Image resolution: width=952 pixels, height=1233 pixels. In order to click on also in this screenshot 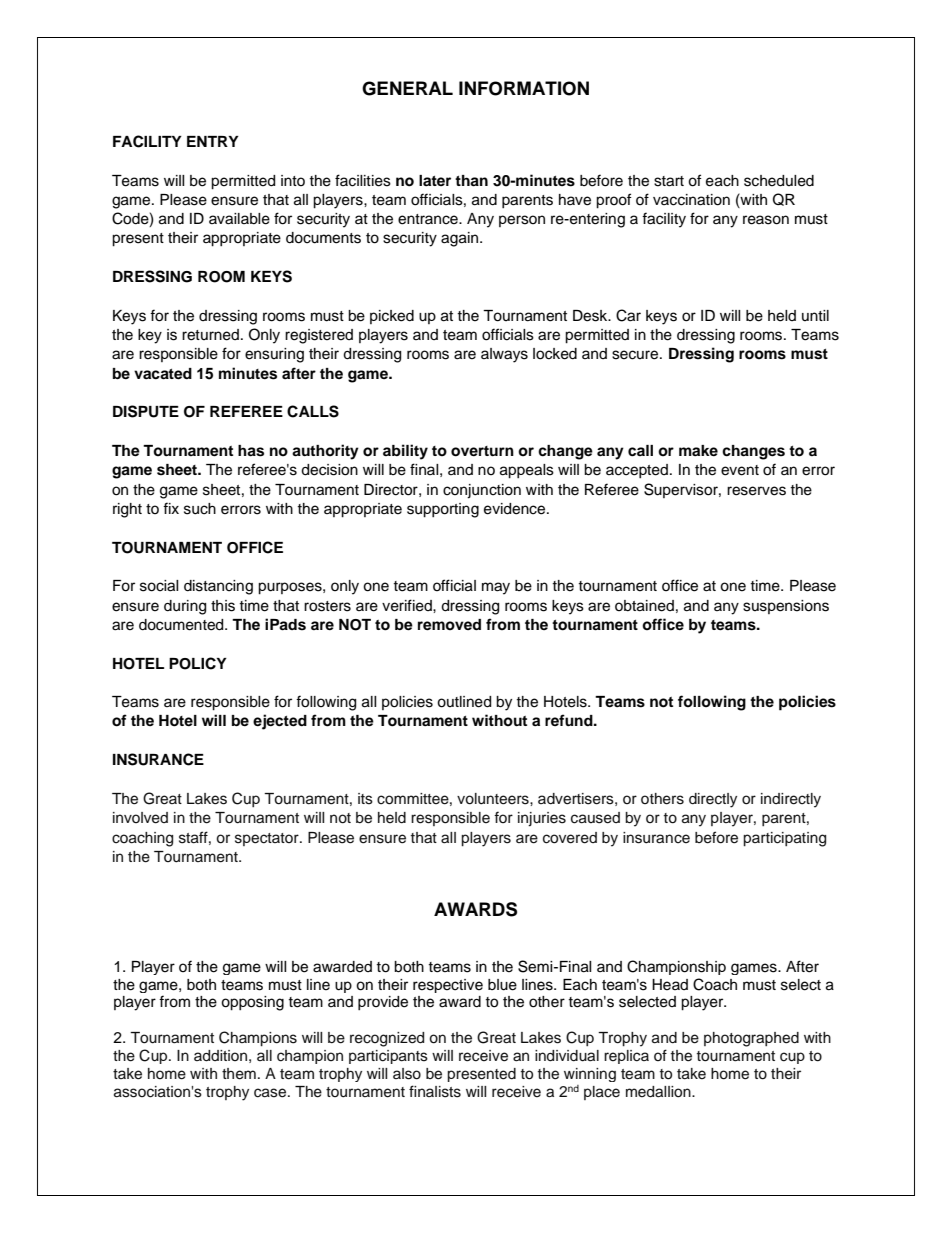, I will do `click(407, 1074)`.
